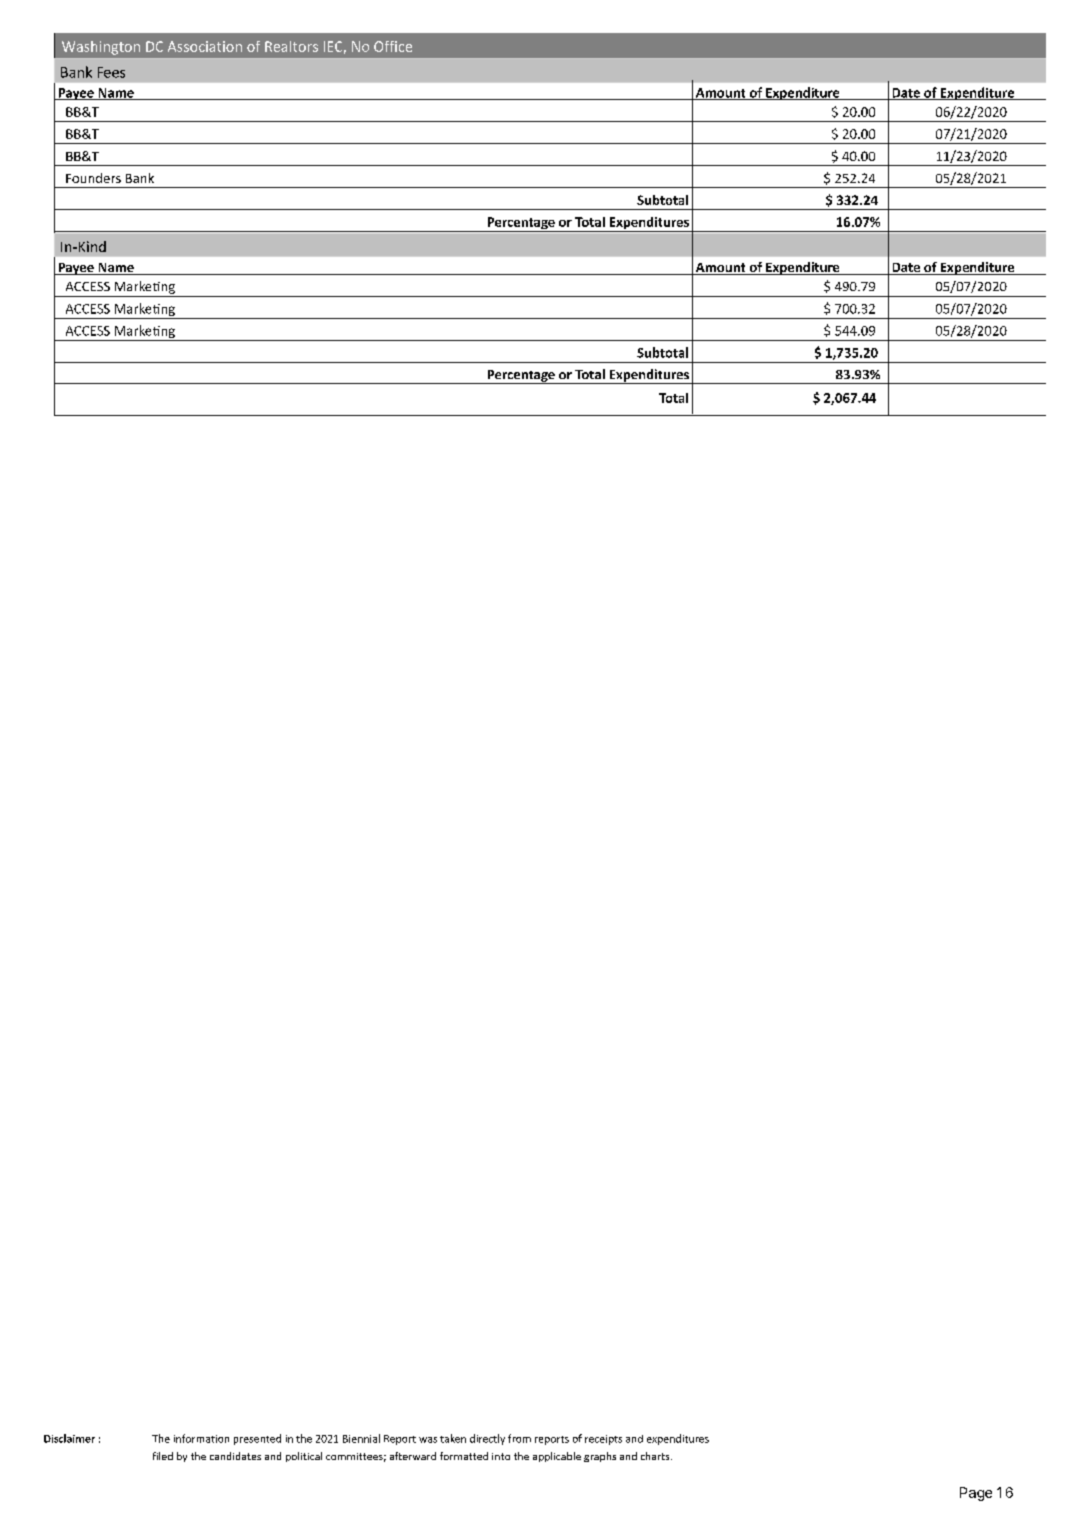 The image size is (1078, 1525). What do you see at coordinates (201, 1438) in the document?
I see `information` at bounding box center [201, 1438].
